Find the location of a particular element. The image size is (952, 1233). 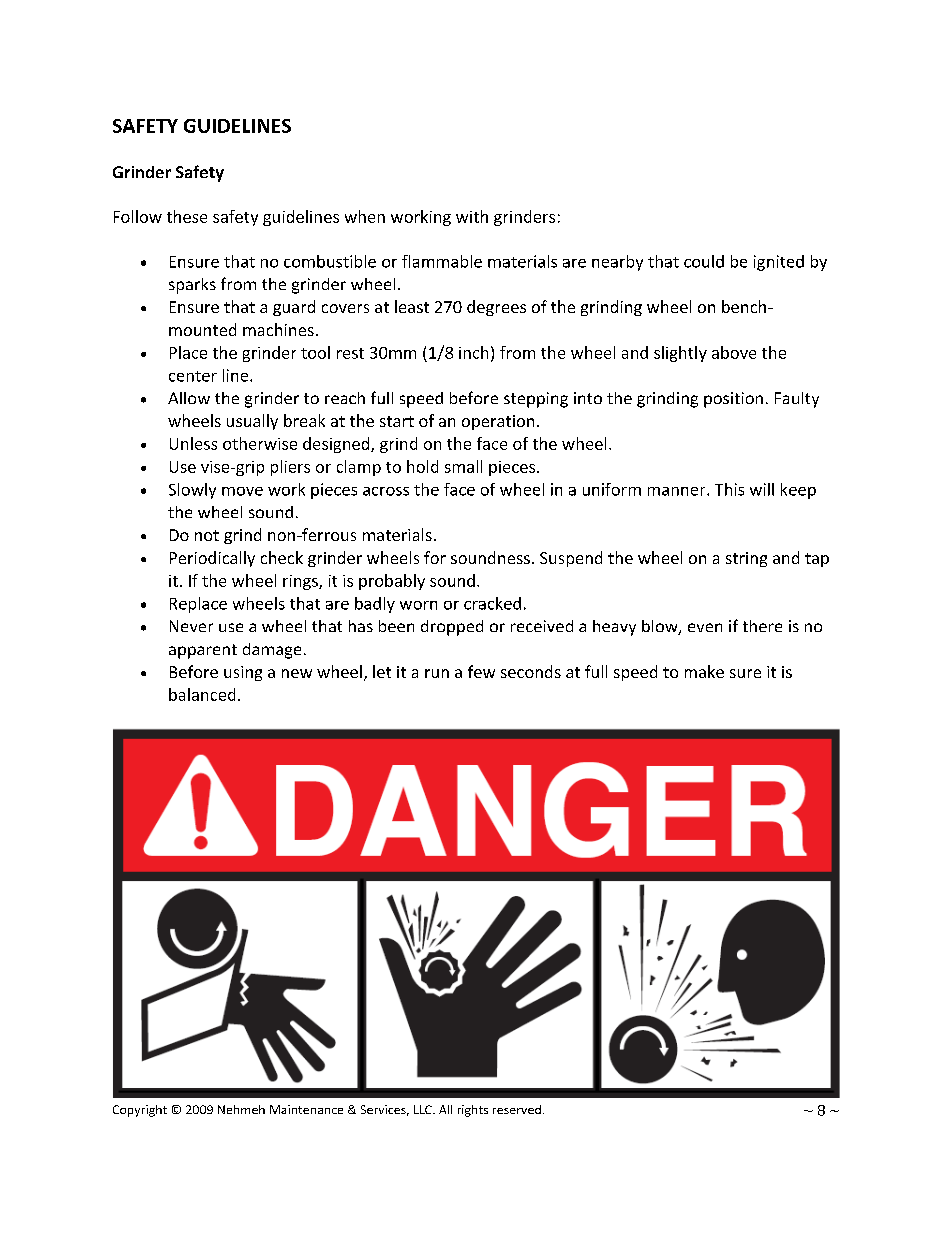

rights is located at coordinates (473, 1111).
